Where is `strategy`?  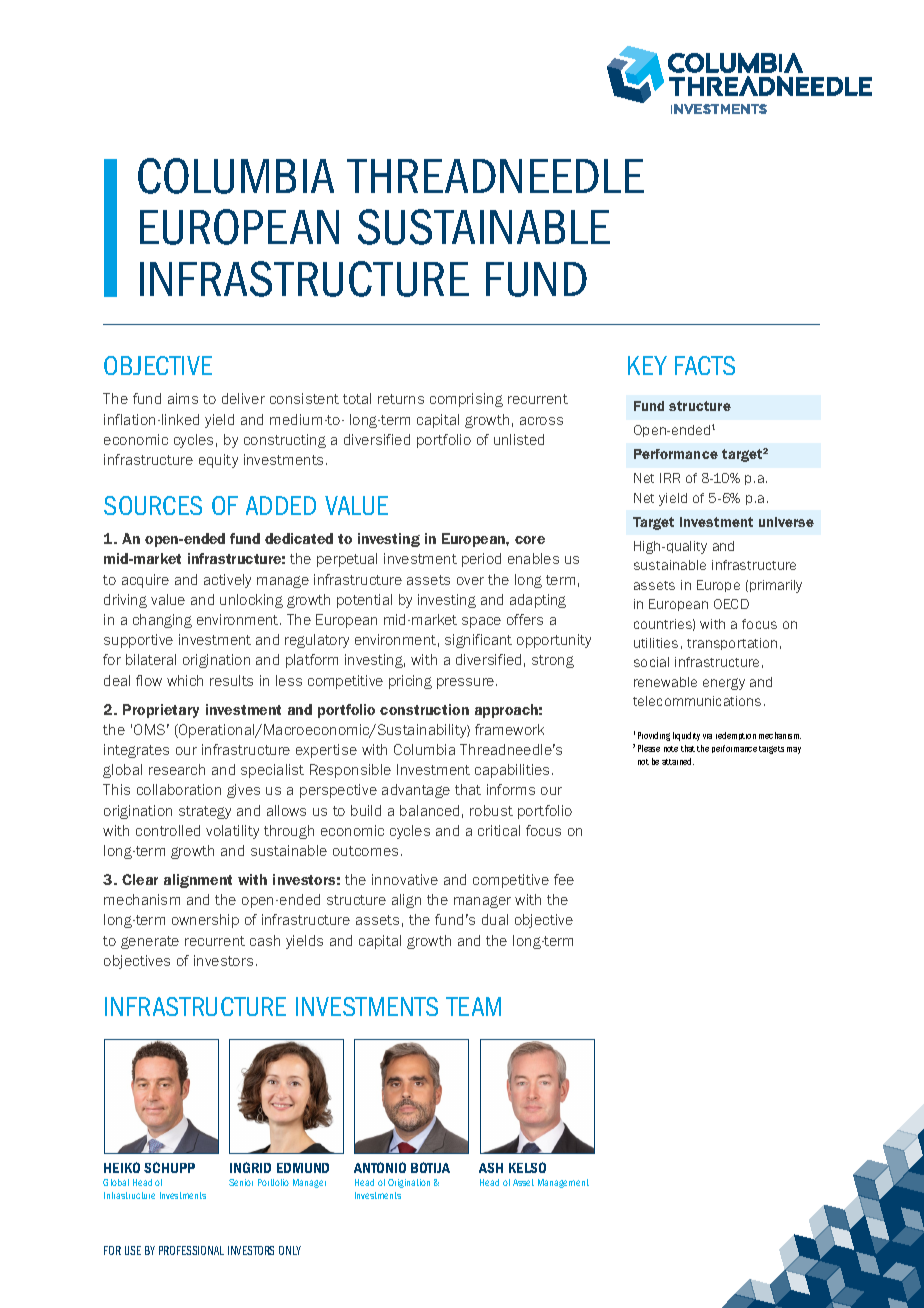
strategy is located at coordinates (205, 812).
